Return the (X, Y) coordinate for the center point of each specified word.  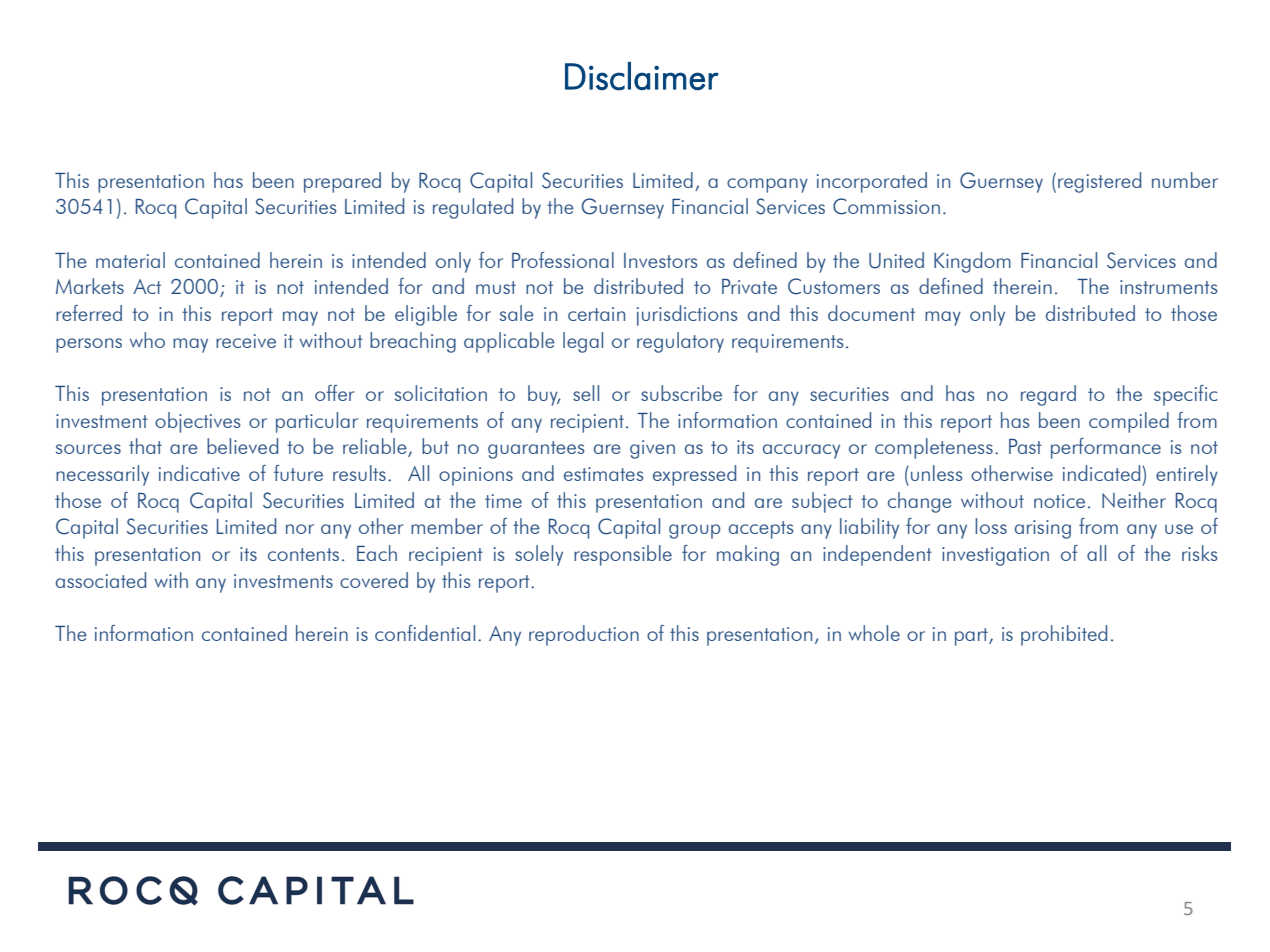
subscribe (681, 393)
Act (147, 286)
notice (1059, 501)
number (1185, 180)
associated (101, 580)
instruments (1168, 287)
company (767, 185)
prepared (342, 182)
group (694, 531)
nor (300, 529)
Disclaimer (642, 76)
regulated (473, 208)
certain (596, 314)
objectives (197, 422)
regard (1048, 395)
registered (1099, 182)
